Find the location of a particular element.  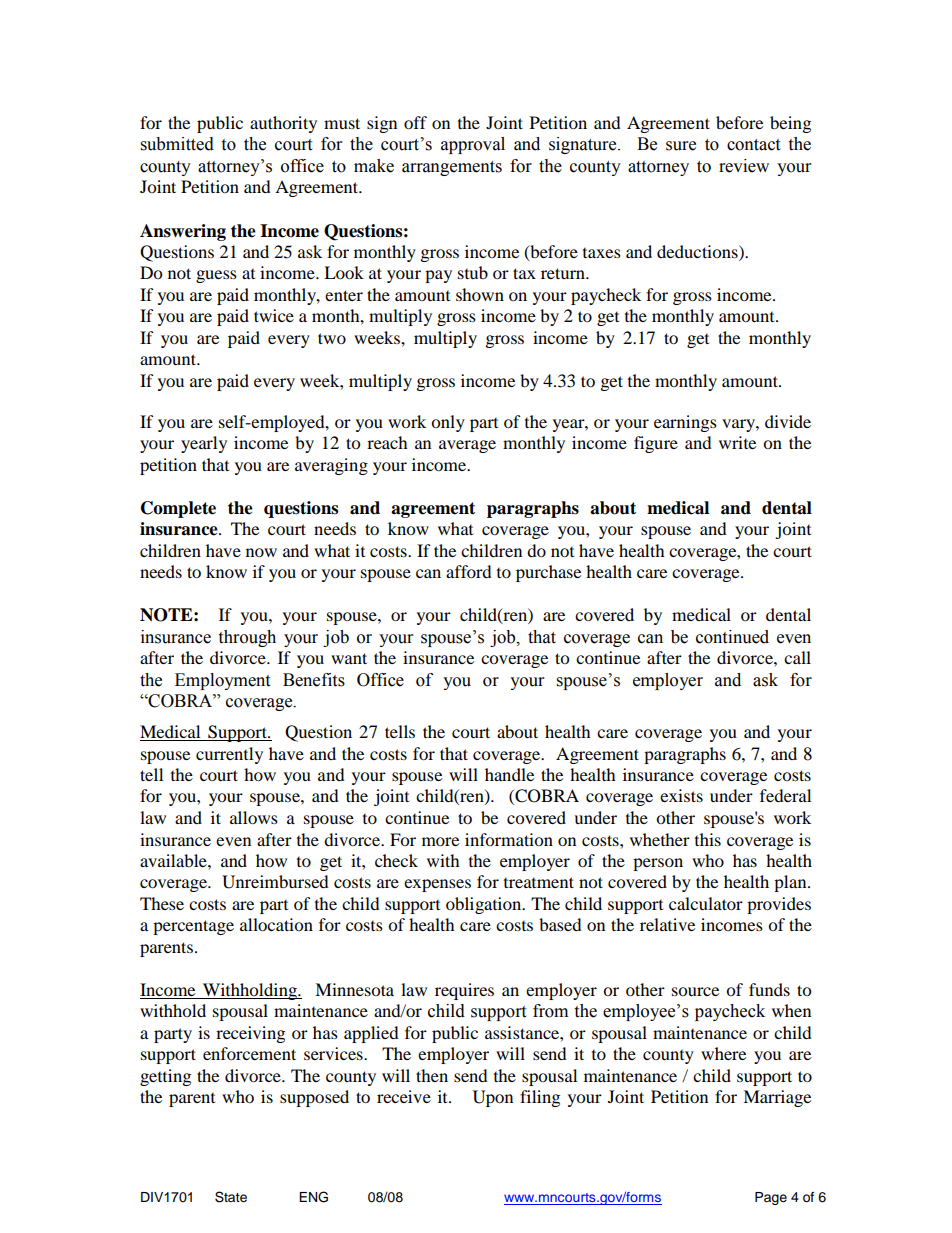

through is located at coordinates (247, 638).
